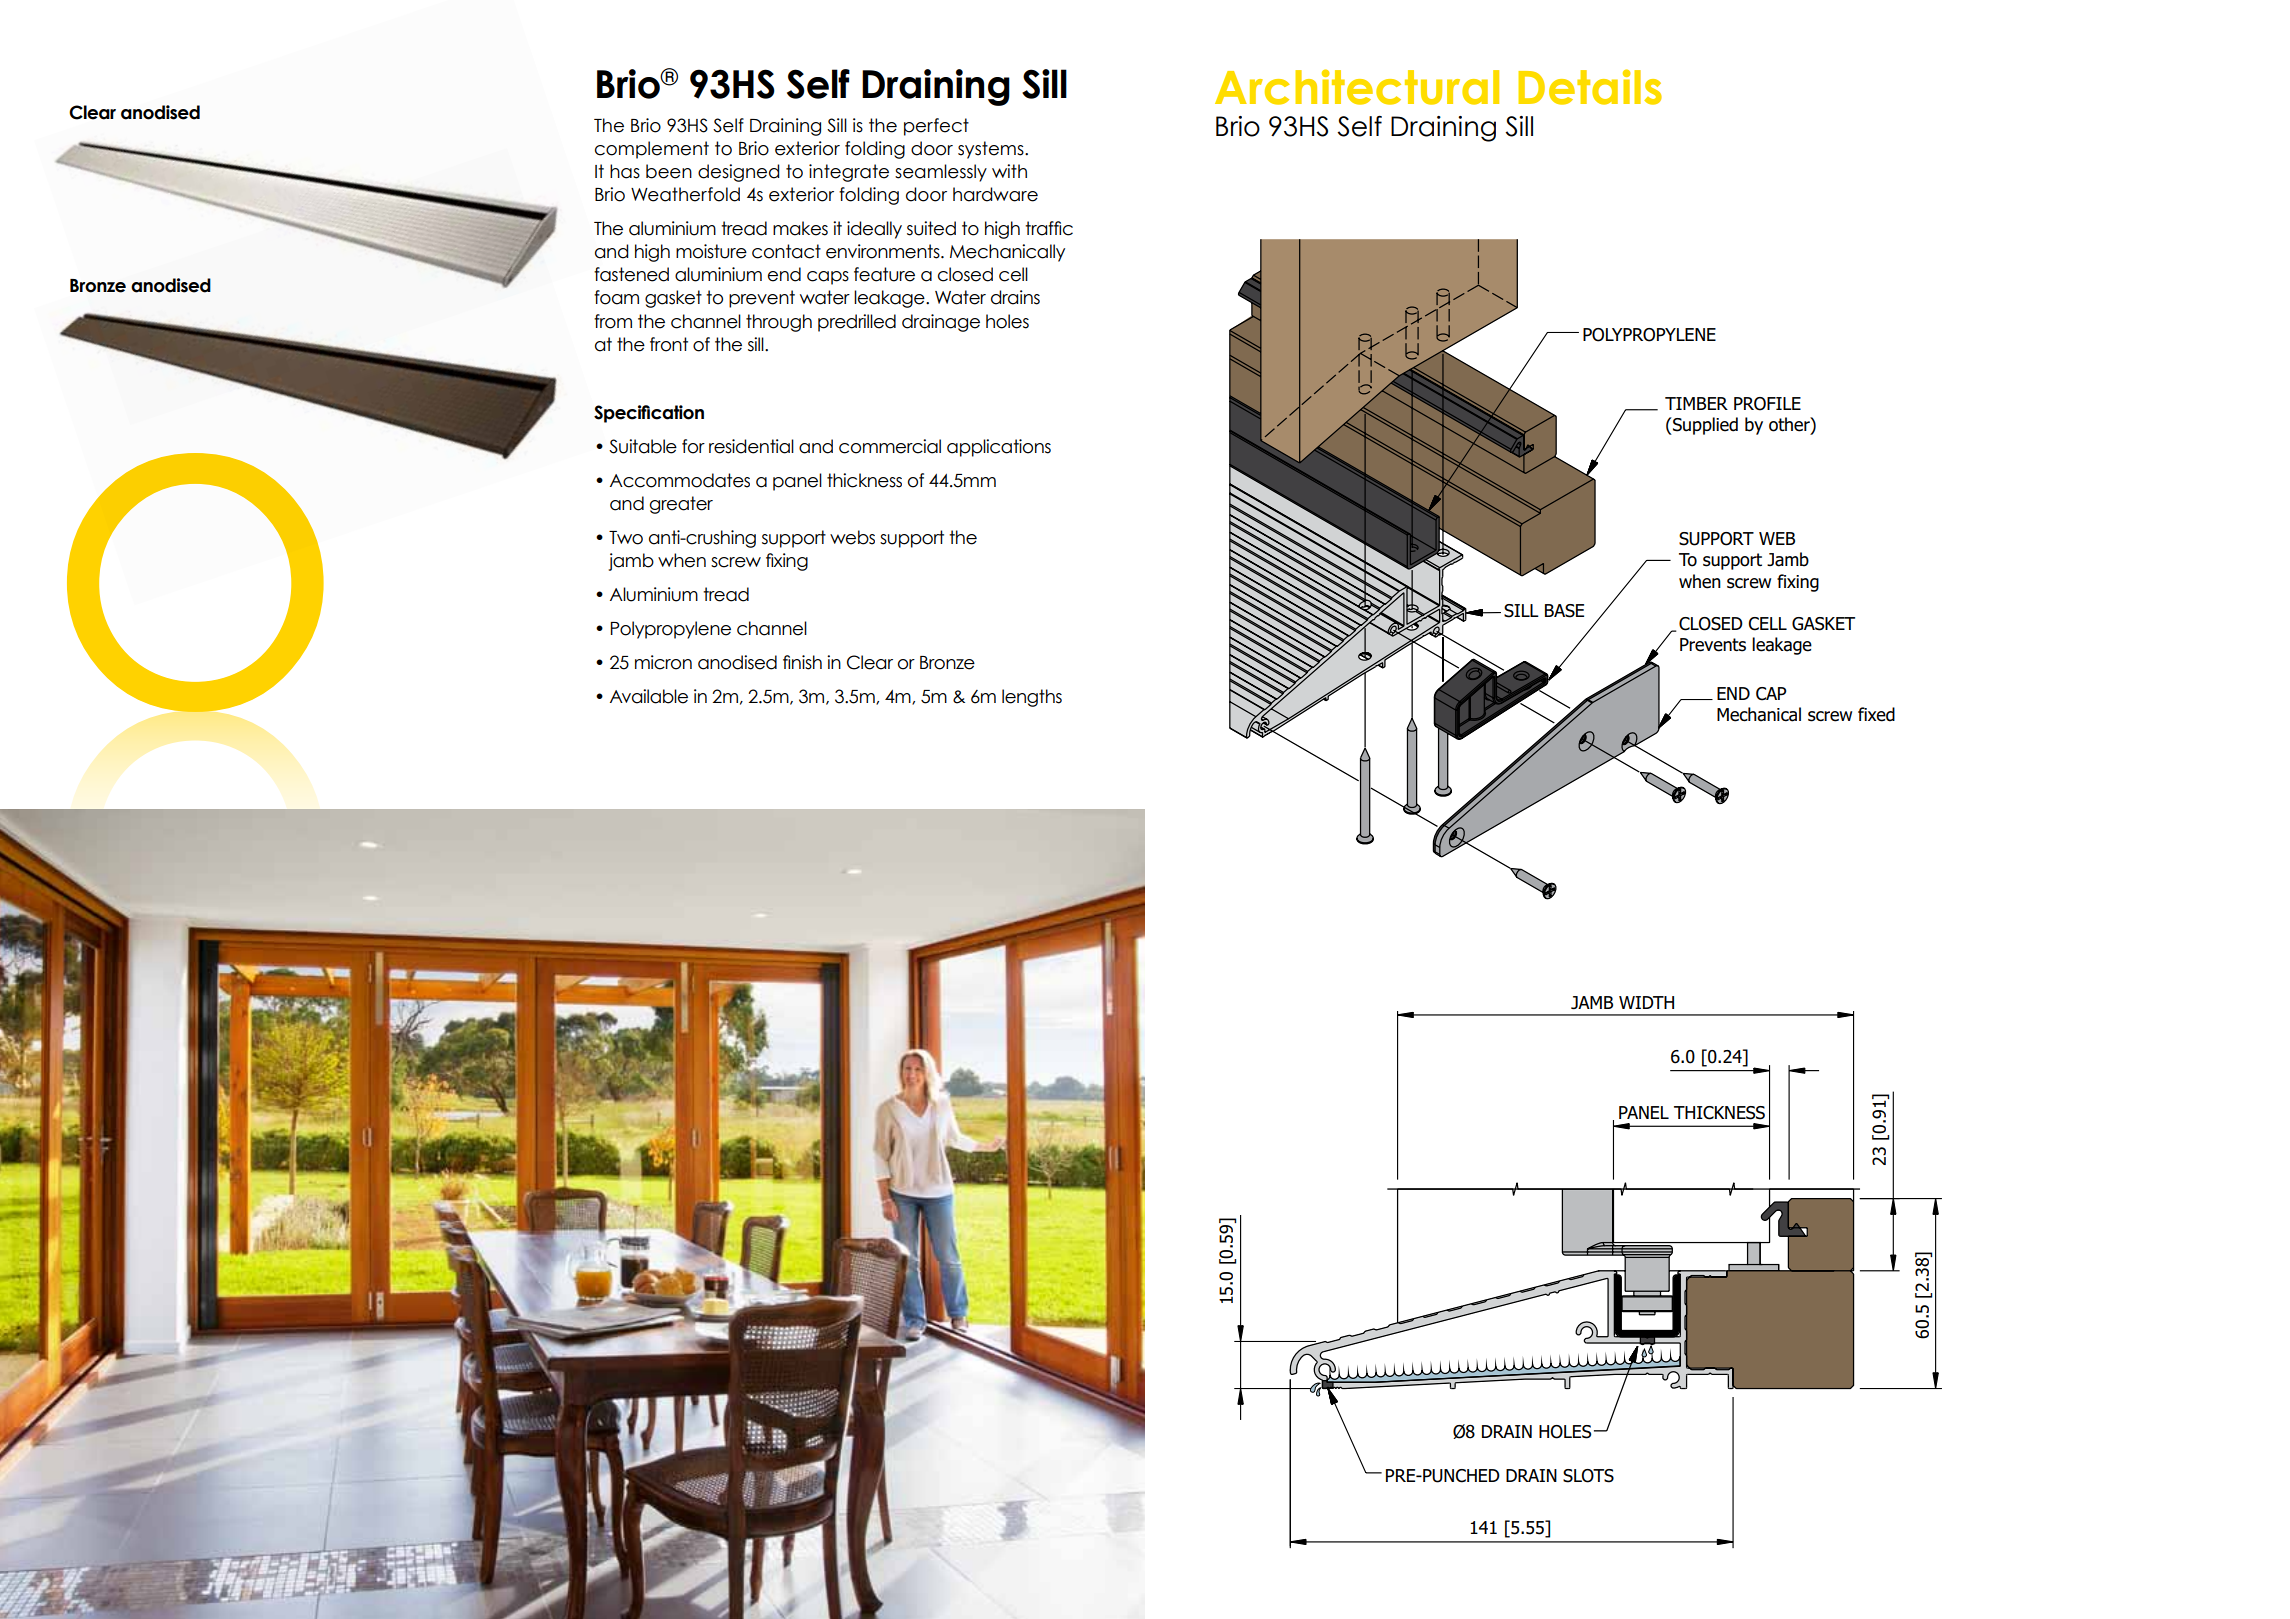 The width and height of the image is (2290, 1619). What do you see at coordinates (1646, 1002) in the image?
I see `WIDTH` at bounding box center [1646, 1002].
